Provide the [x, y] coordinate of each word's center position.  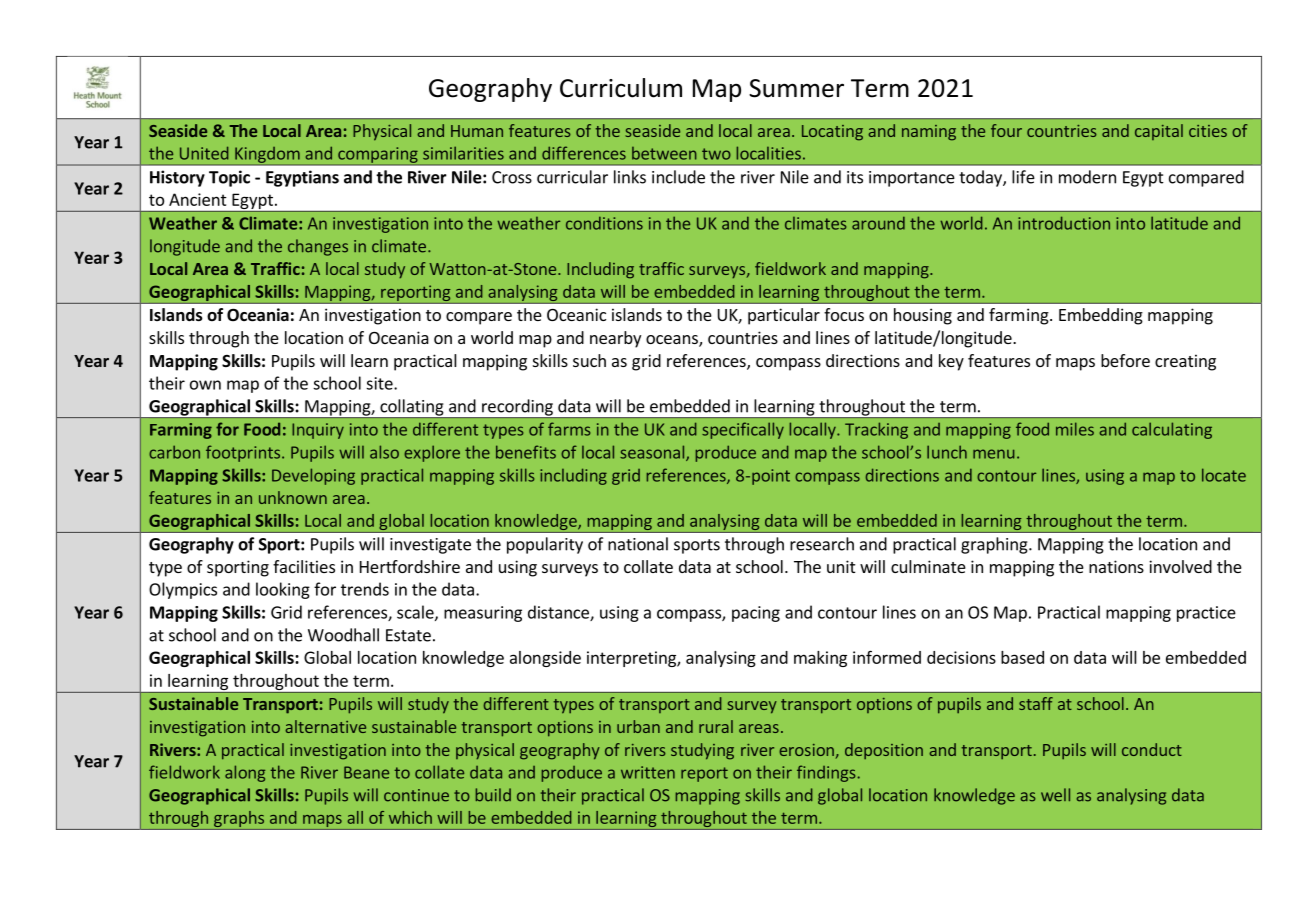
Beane [366, 772]
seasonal [653, 453]
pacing [756, 614]
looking [283, 590]
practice [1206, 614]
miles [1075, 429]
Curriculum [621, 88]
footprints [243, 453]
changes [318, 247]
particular [784, 316]
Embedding [1101, 316]
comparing [378, 156]
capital [1159, 132]
